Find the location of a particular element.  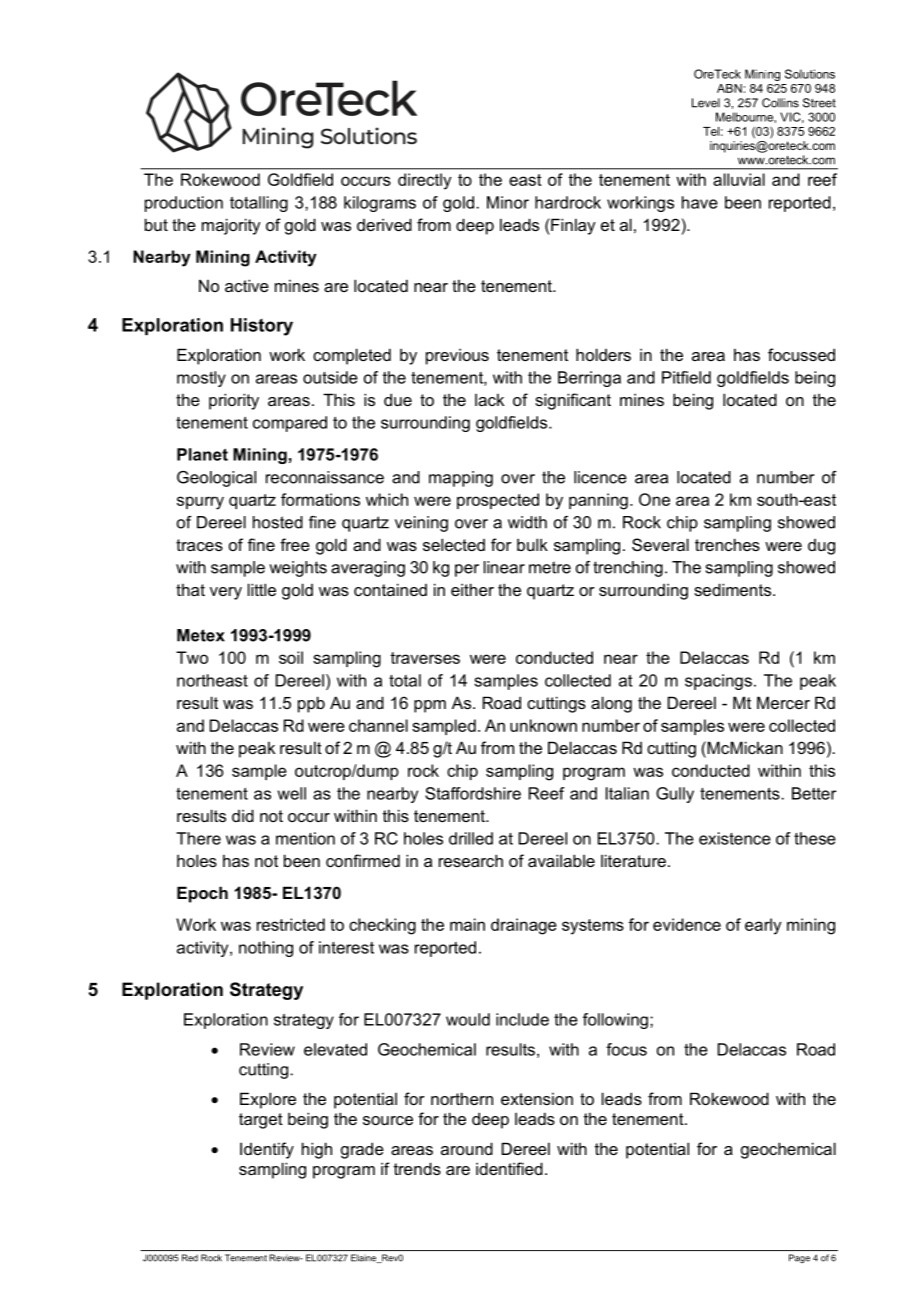

ABN is located at coordinates (729, 88).
